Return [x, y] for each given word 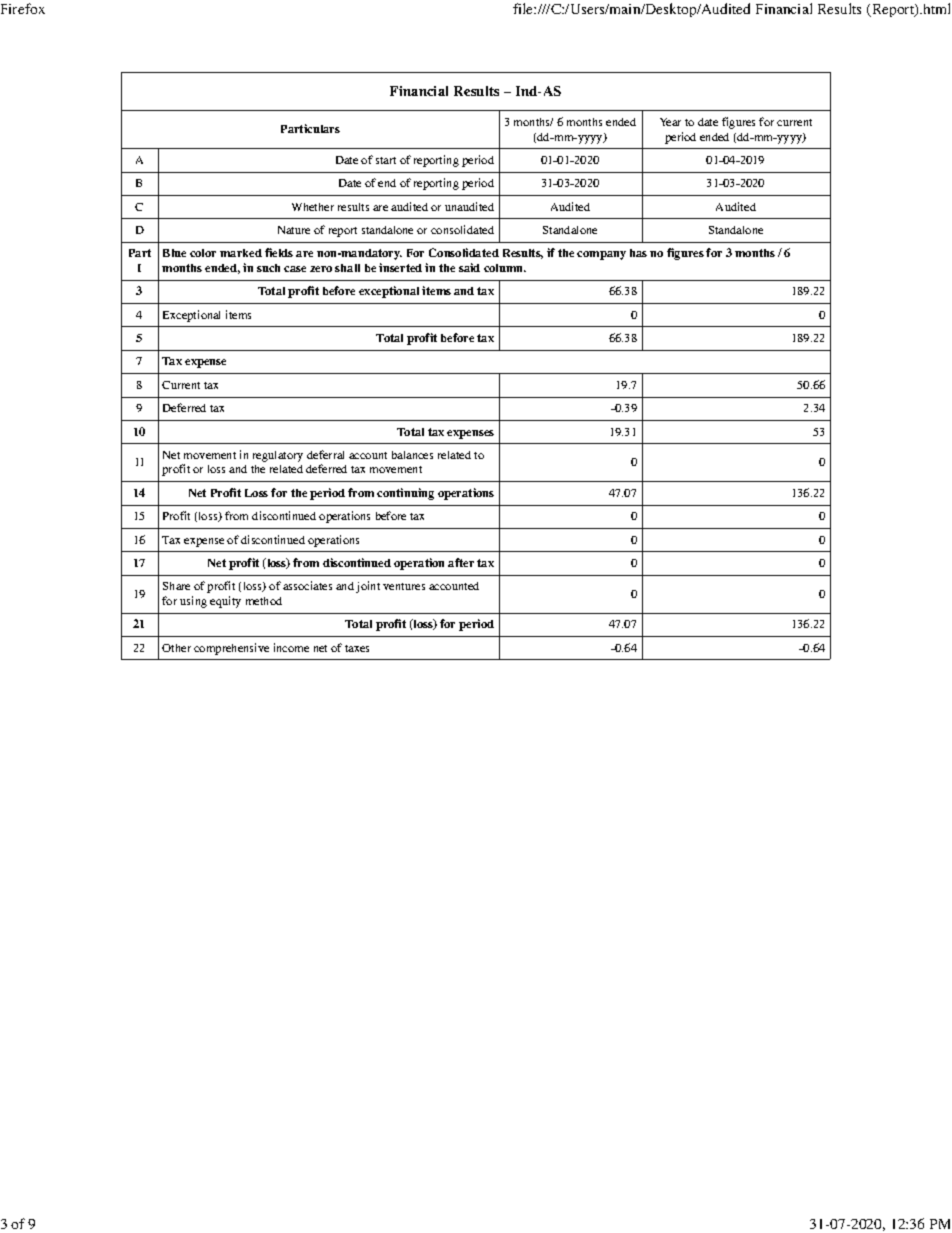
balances [412, 455]
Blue [174, 253]
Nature [294, 230]
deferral [325, 454]
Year [670, 122]
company [601, 255]
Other [176, 648]
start [386, 160]
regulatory [278, 456]
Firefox [23, 8]
